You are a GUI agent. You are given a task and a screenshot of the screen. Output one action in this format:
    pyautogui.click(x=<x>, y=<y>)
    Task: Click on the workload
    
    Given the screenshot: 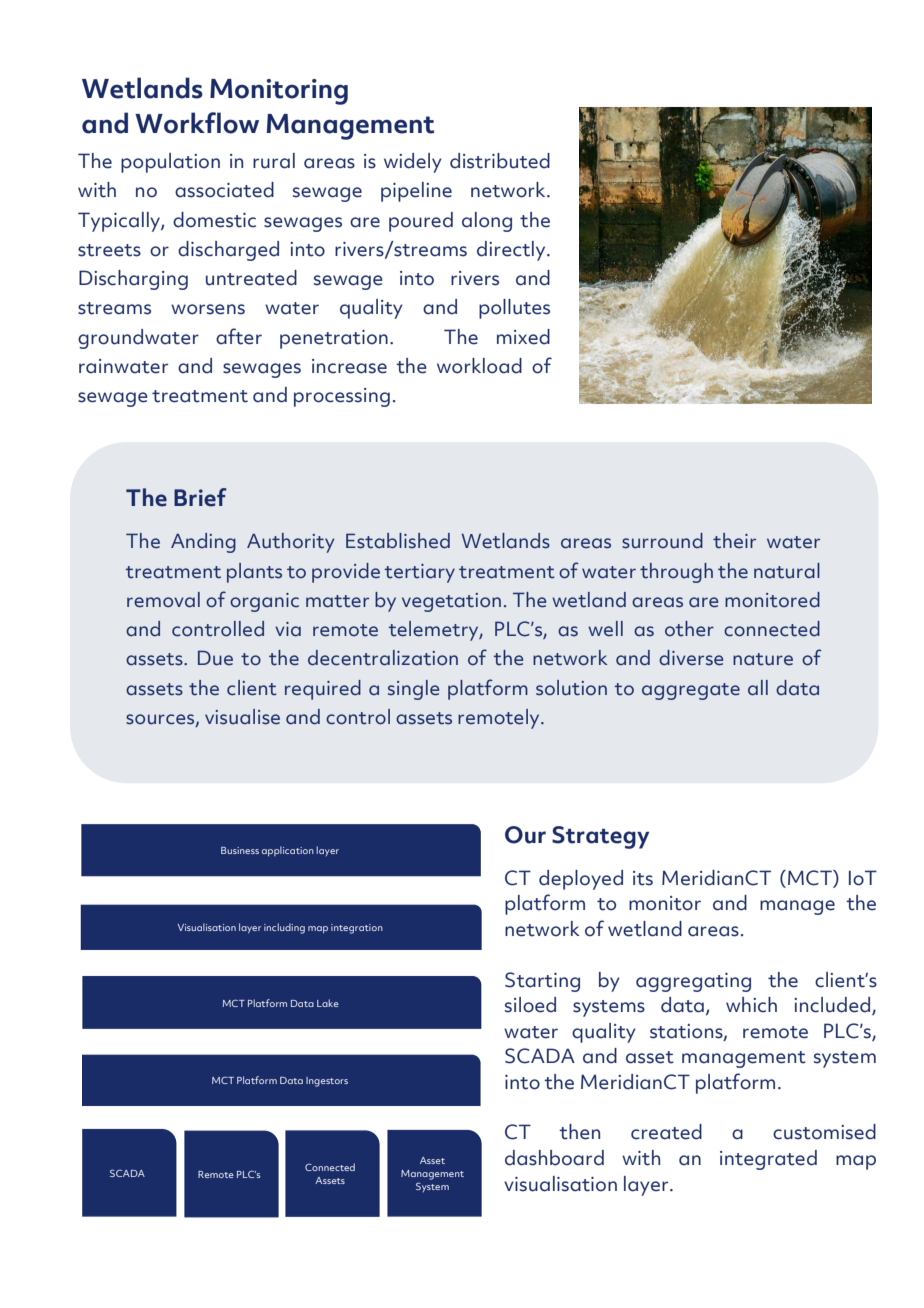 What is the action you would take?
    pyautogui.click(x=479, y=366)
